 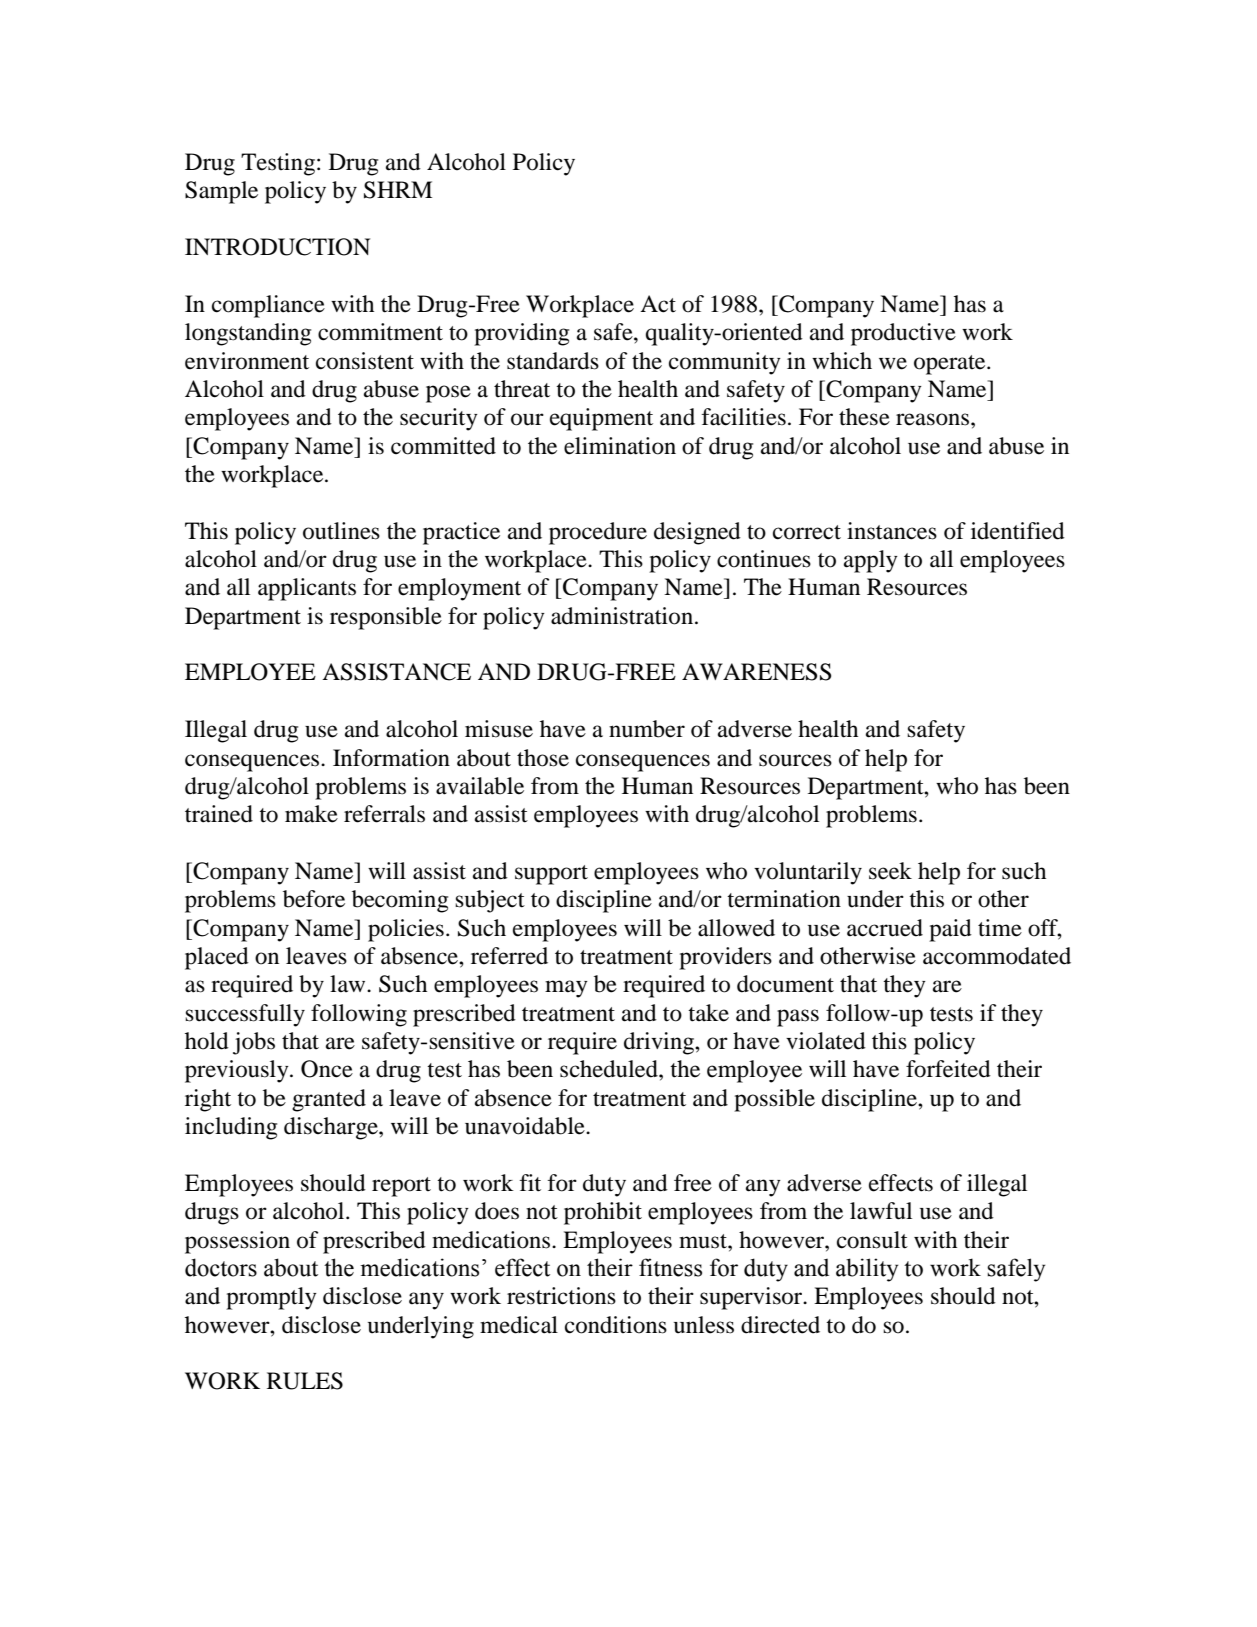 What do you see at coordinates (871, 561) in the screenshot?
I see `apply` at bounding box center [871, 561].
